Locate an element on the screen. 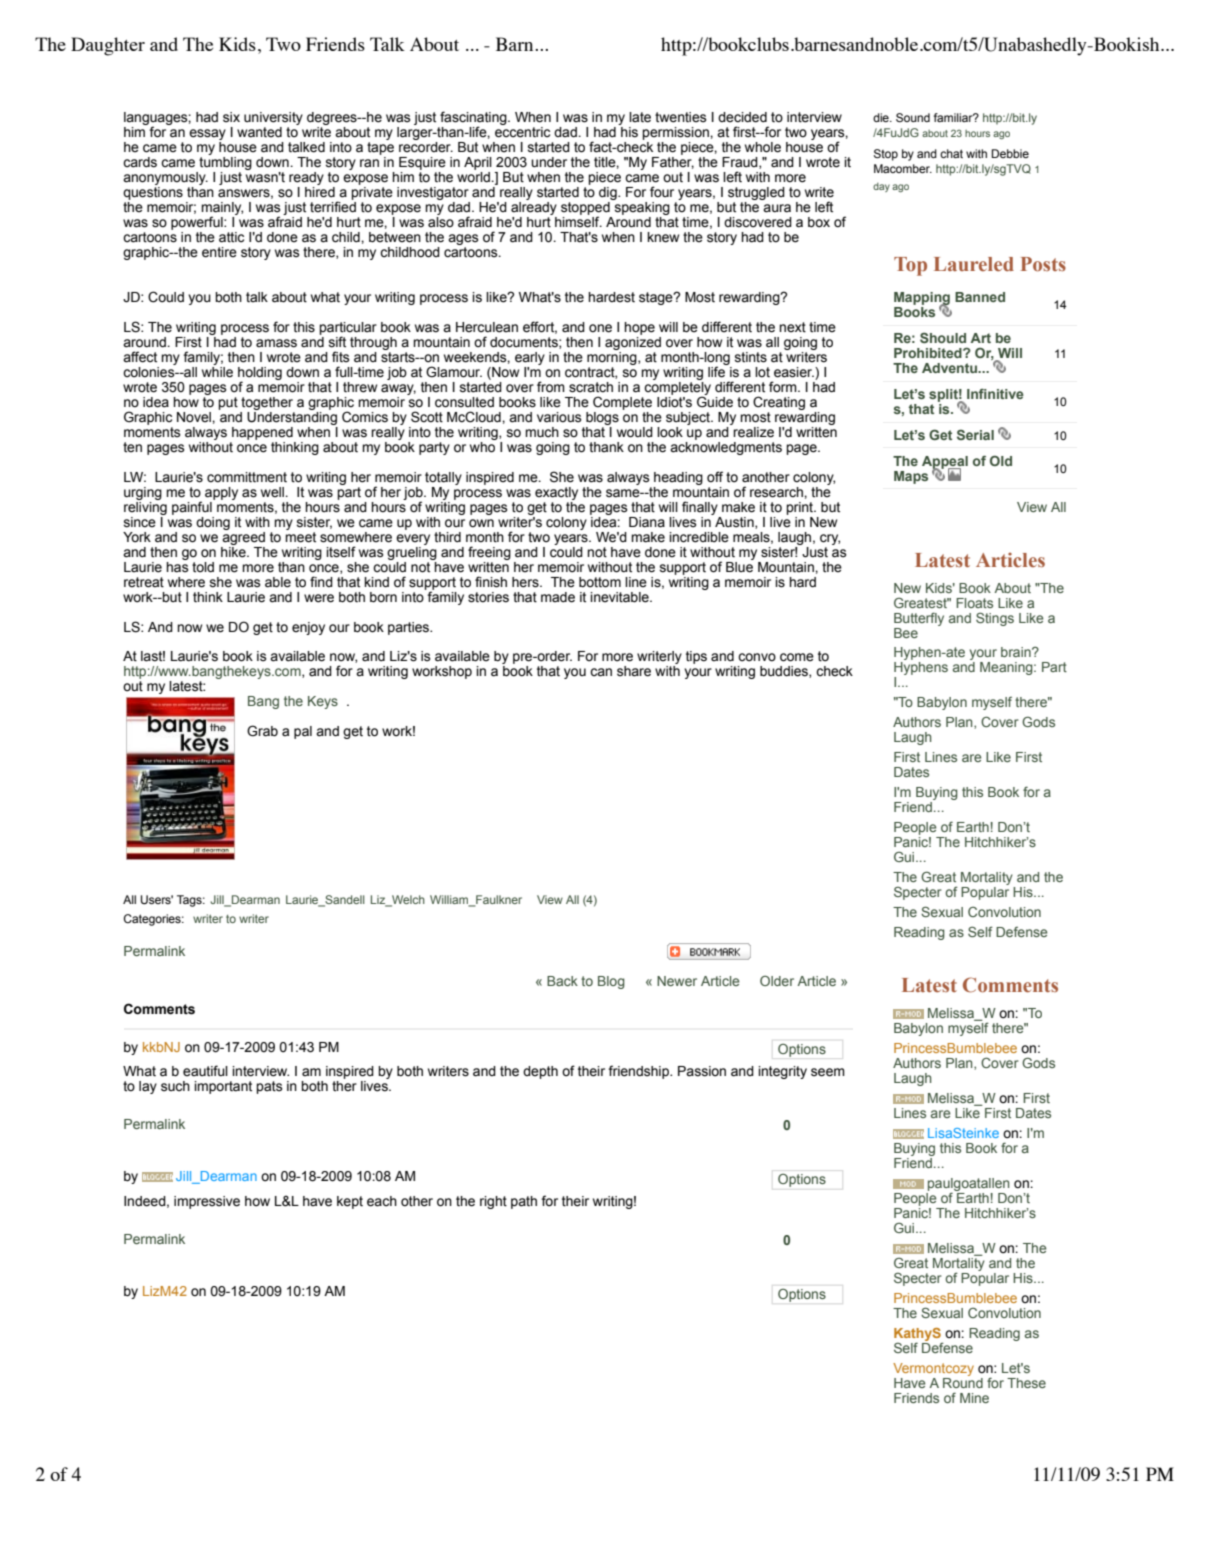 The height and width of the screenshot is (1566, 1210). depth is located at coordinates (540, 1072).
